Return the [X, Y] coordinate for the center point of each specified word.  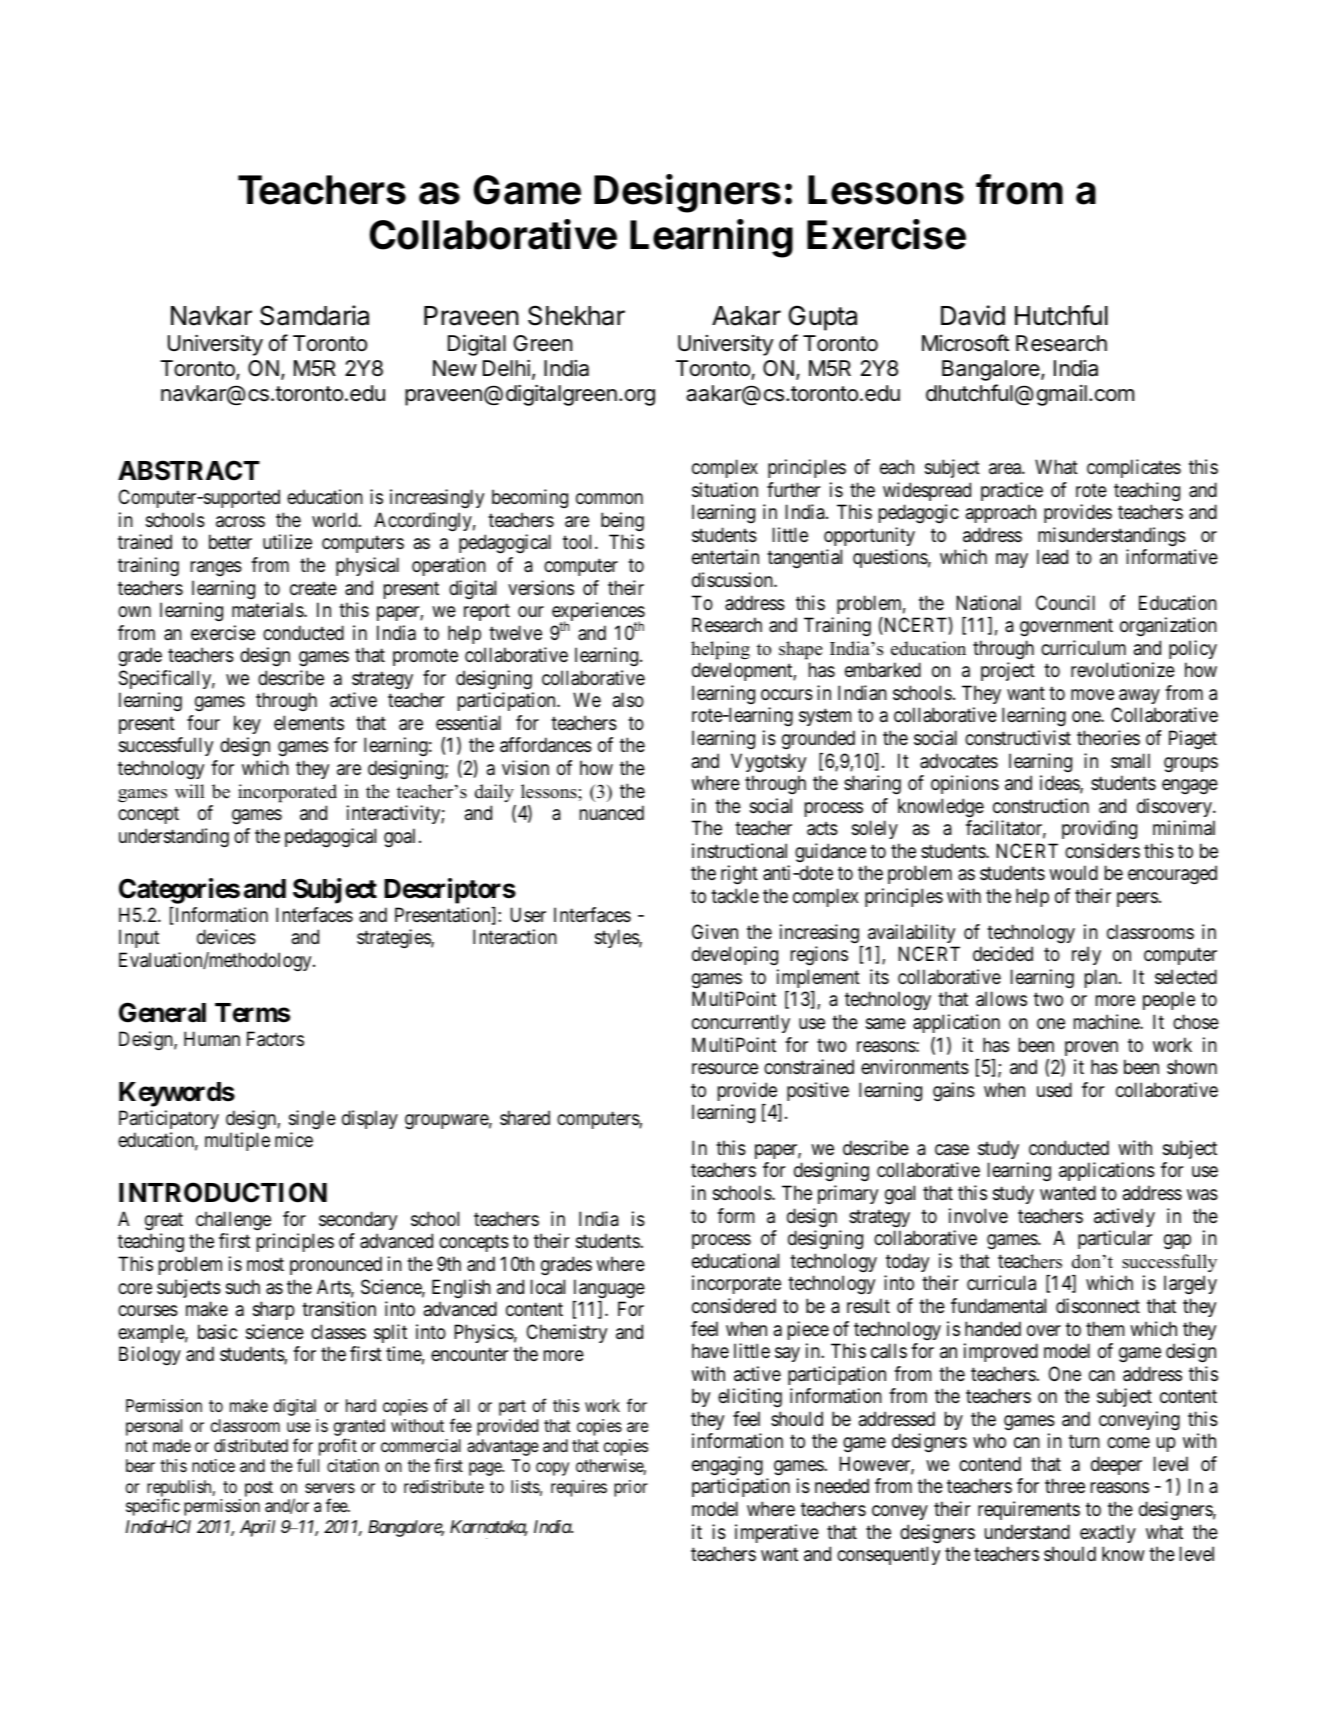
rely [1086, 955]
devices [226, 937]
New [455, 368]
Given [715, 931]
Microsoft [965, 343]
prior [631, 1488]
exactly [1108, 1533]
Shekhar [576, 315]
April [257, 1528]
